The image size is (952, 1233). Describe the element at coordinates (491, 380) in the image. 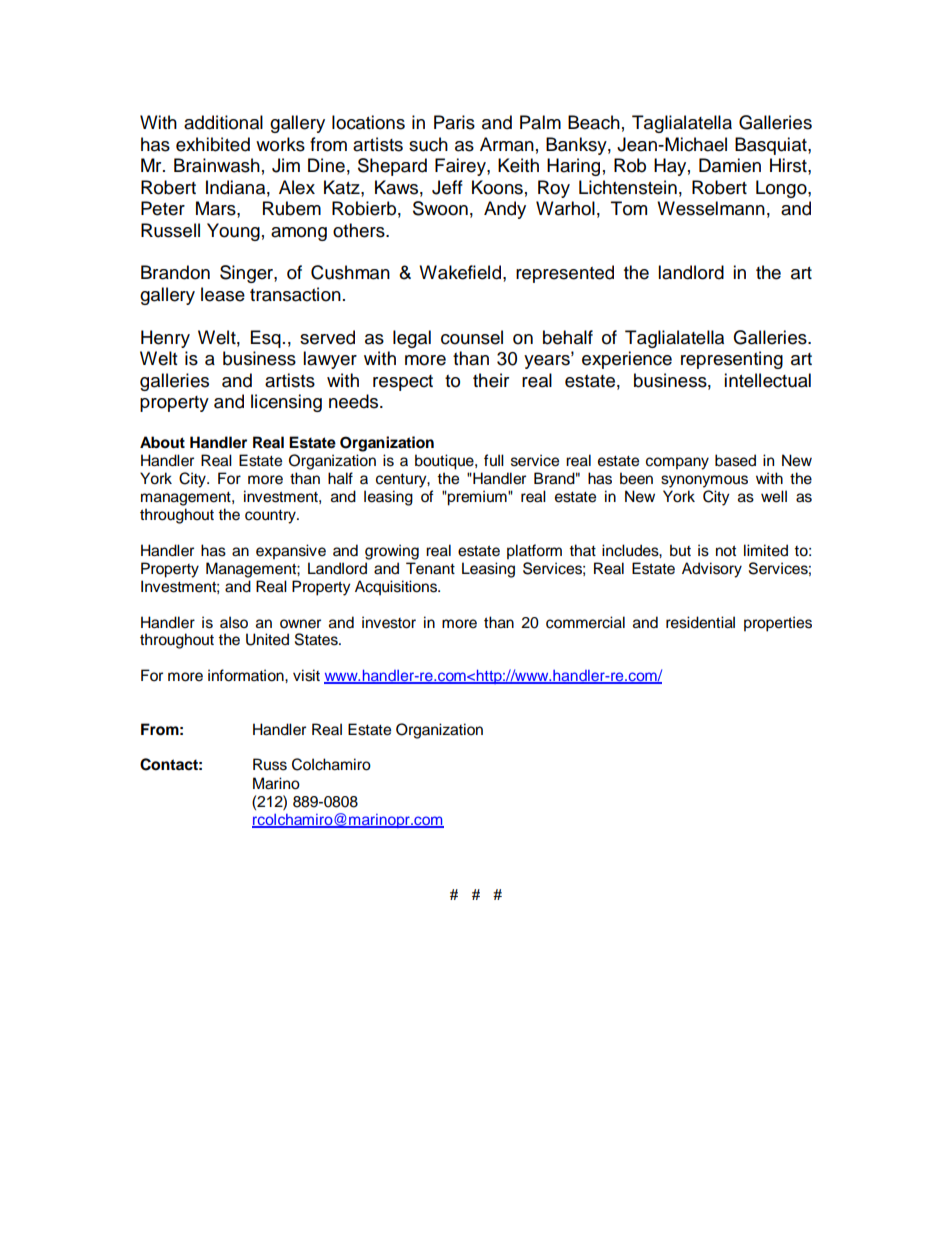

I see `their` at that location.
